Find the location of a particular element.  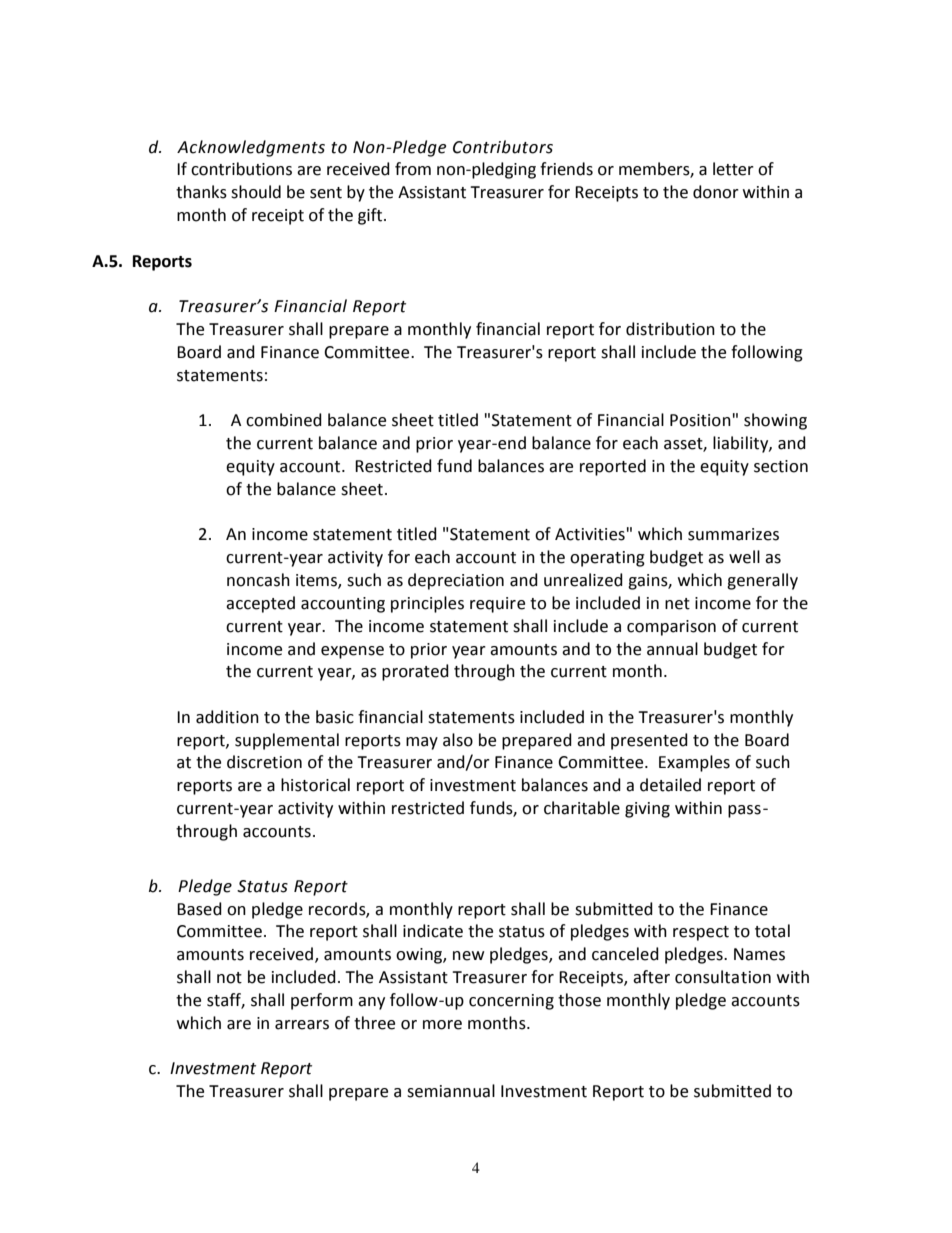

net is located at coordinates (677, 604).
